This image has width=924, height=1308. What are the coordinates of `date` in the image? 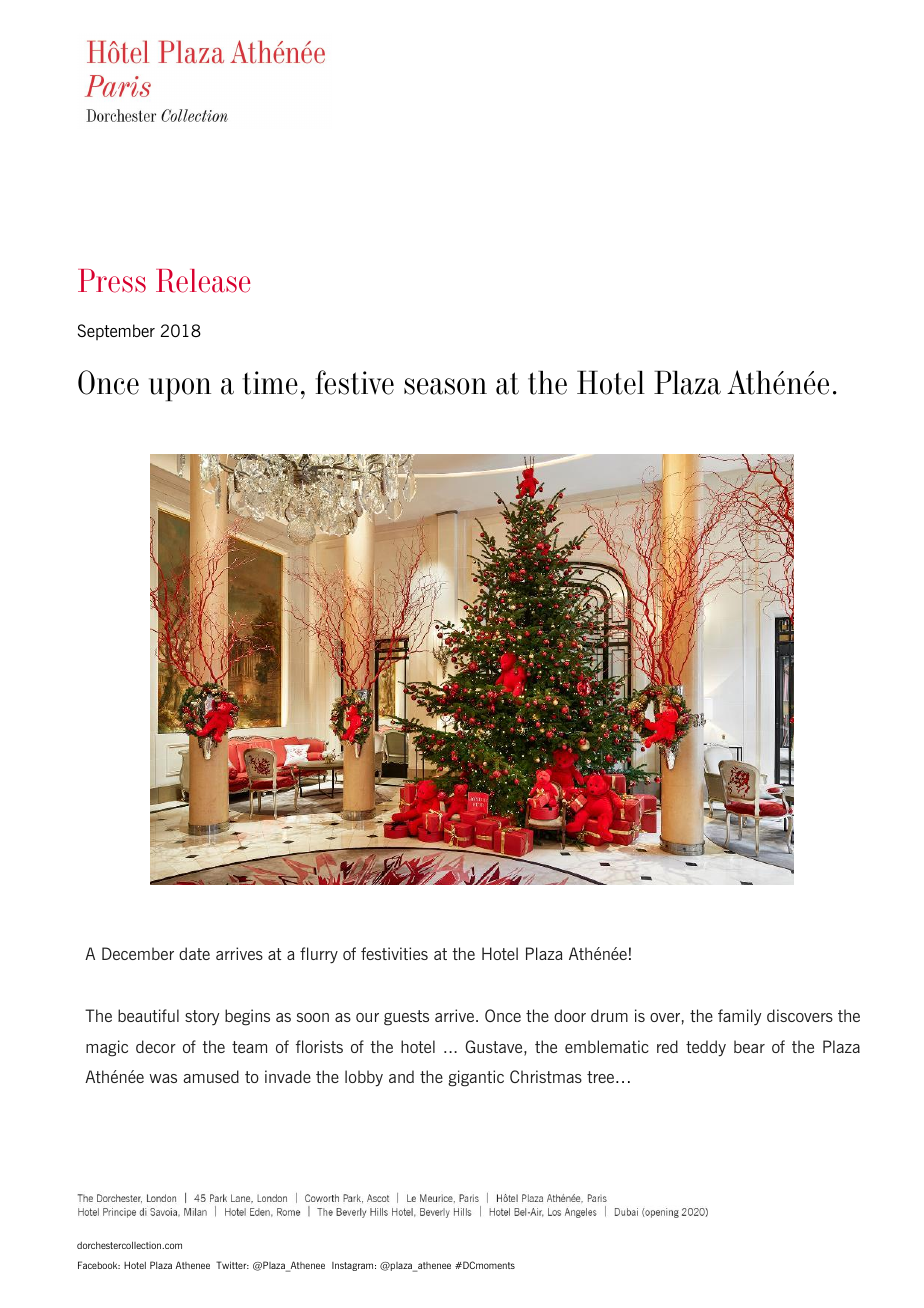 It's located at (194, 953).
